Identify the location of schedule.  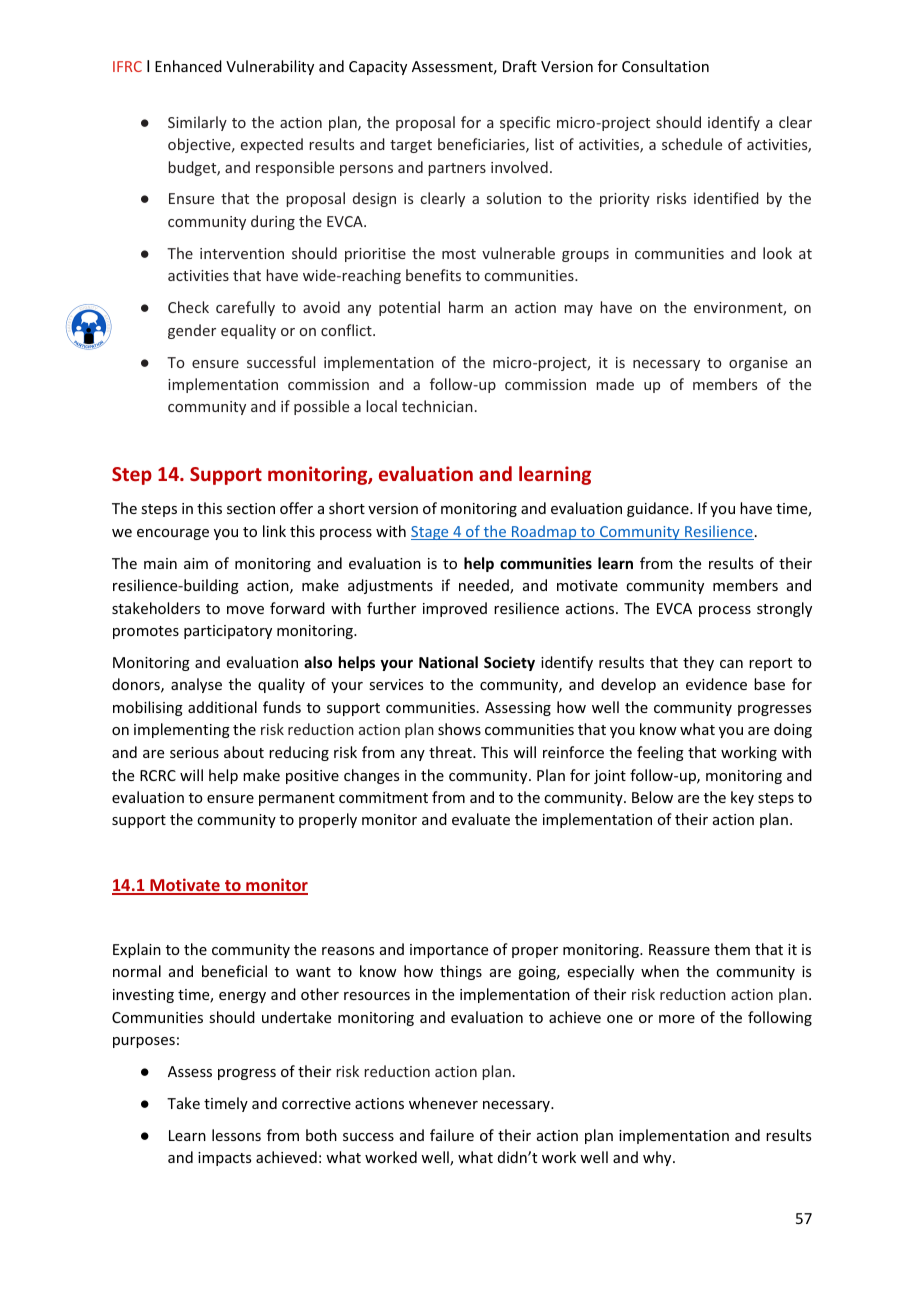
(692, 144).
